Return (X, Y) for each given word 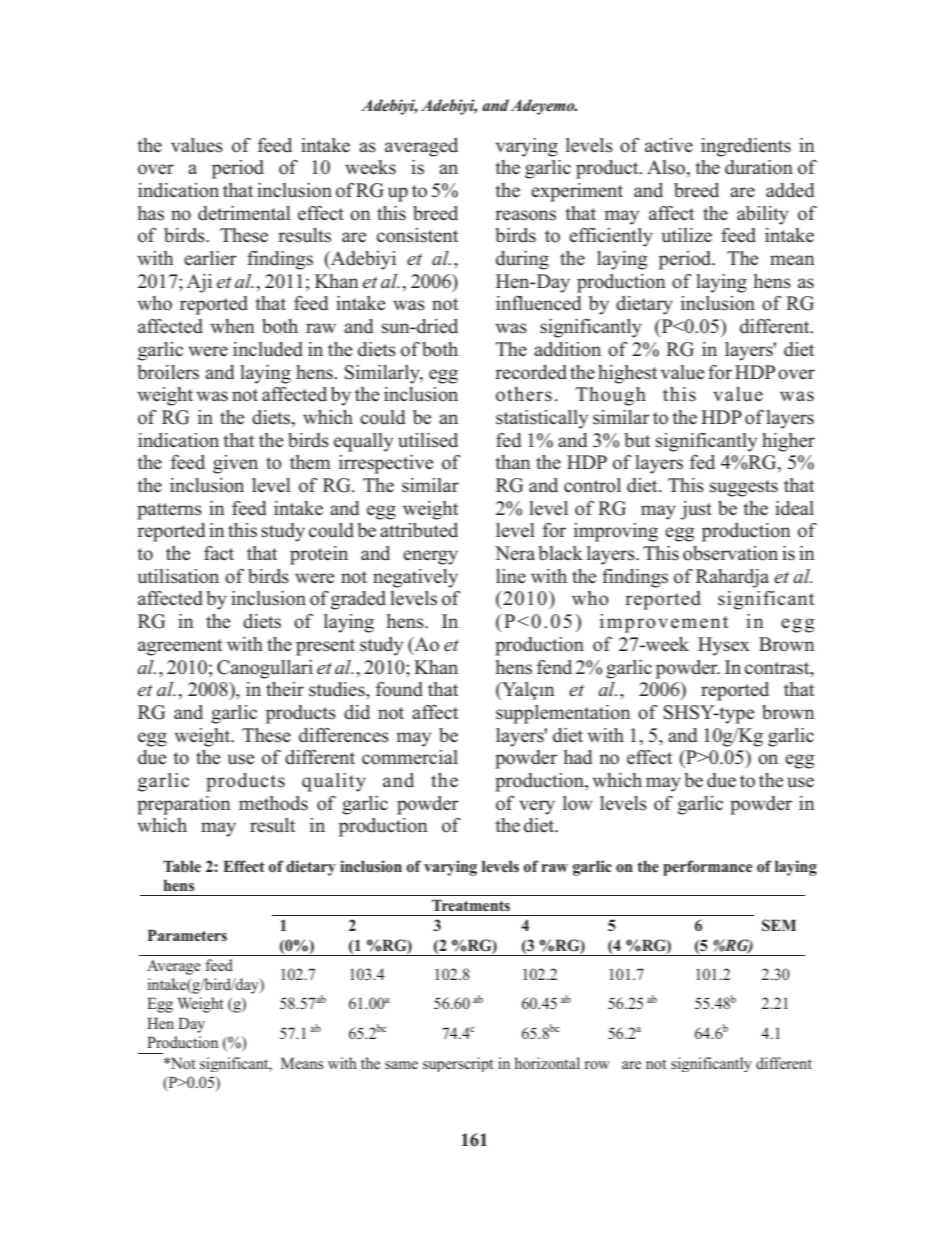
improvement (664, 623)
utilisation (178, 576)
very (537, 807)
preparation (184, 805)
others (524, 394)
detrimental (244, 213)
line (511, 576)
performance (707, 868)
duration (759, 167)
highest (627, 374)
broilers (168, 372)
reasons (525, 215)
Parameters (187, 935)
